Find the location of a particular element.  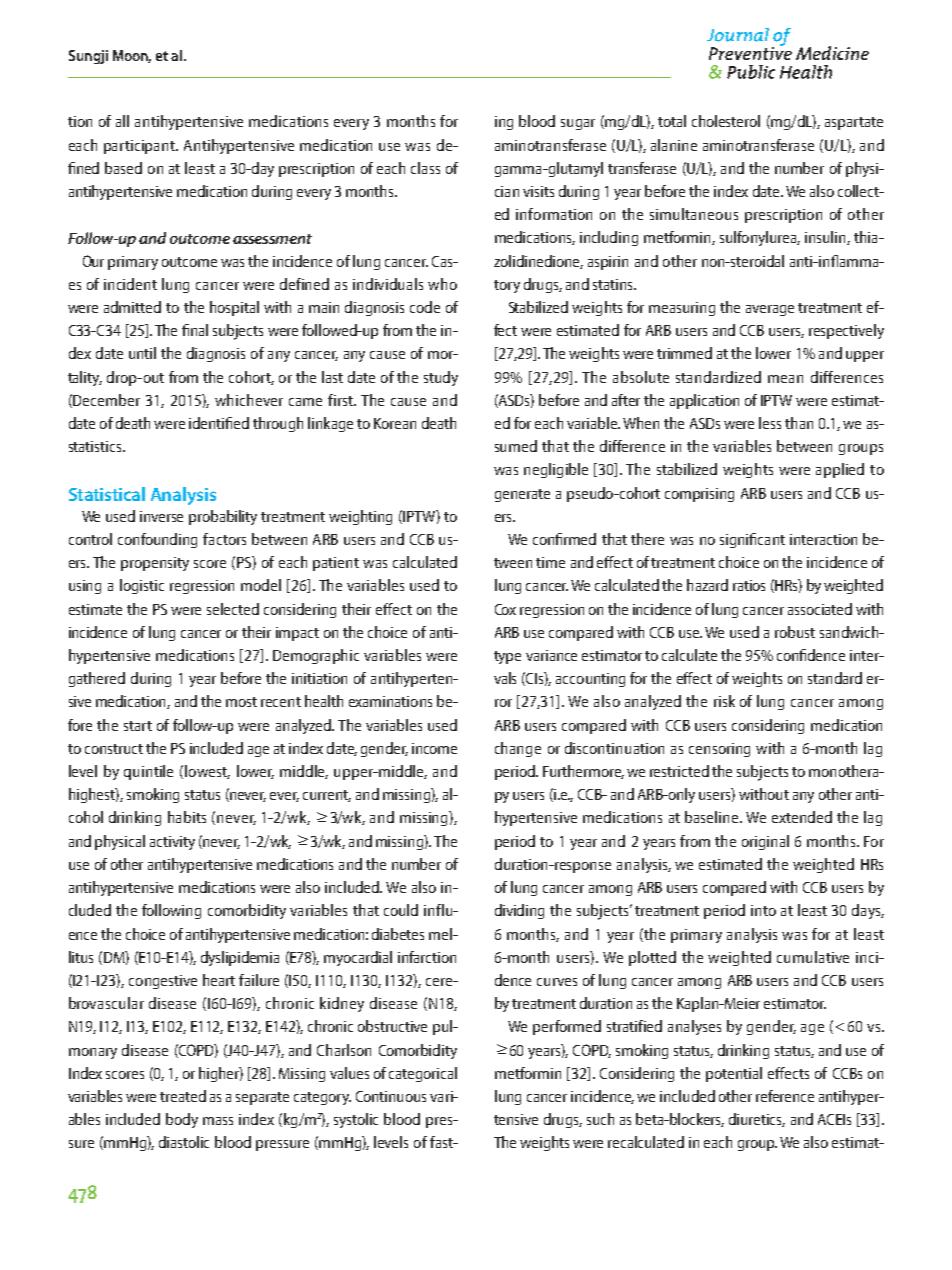

logistic is located at coordinates (142, 586).
